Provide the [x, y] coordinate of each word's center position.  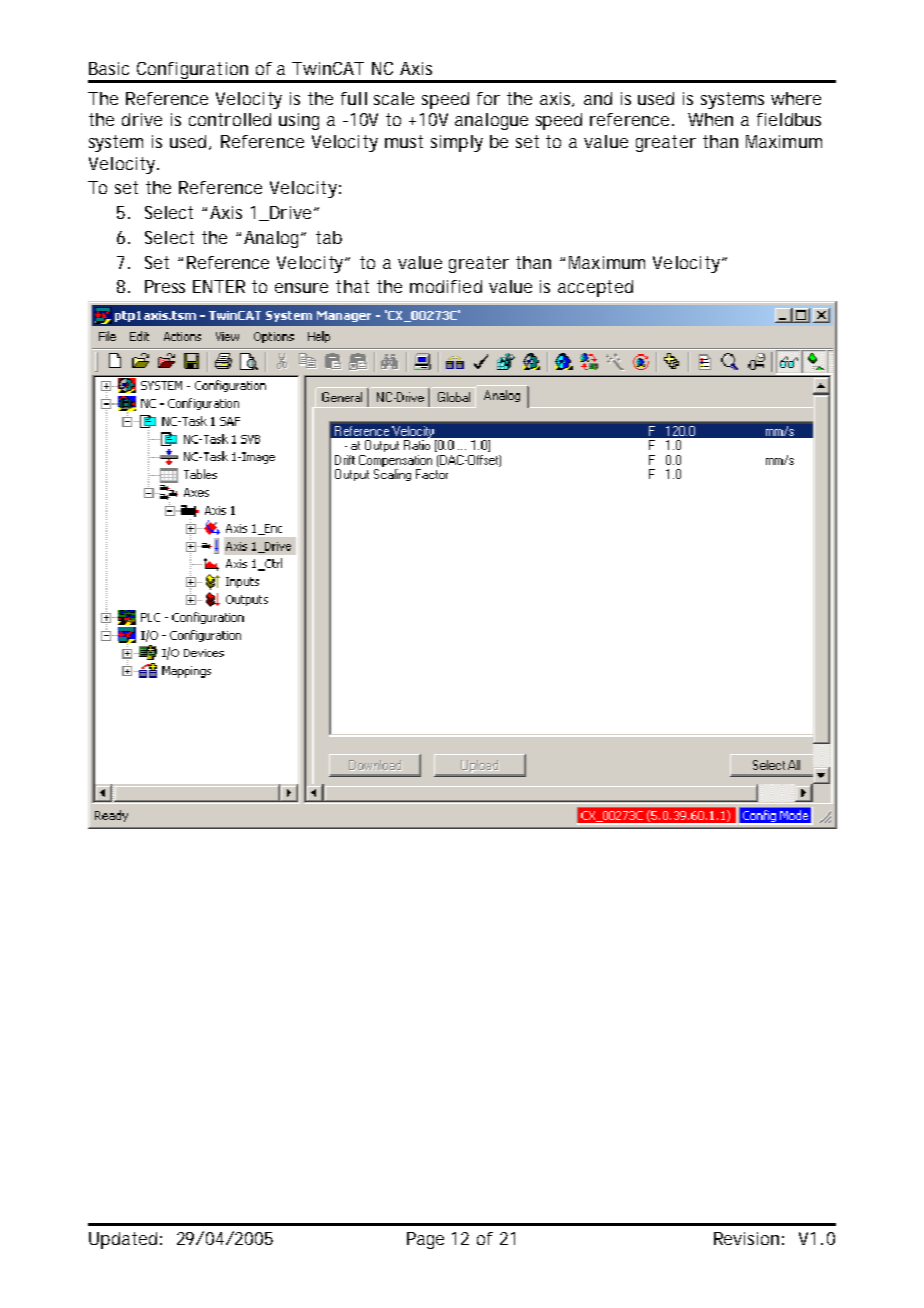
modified [446, 286]
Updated [123, 1240]
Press [165, 286]
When [710, 119]
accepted [595, 288]
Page [425, 1240]
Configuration [191, 72]
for [488, 98]
